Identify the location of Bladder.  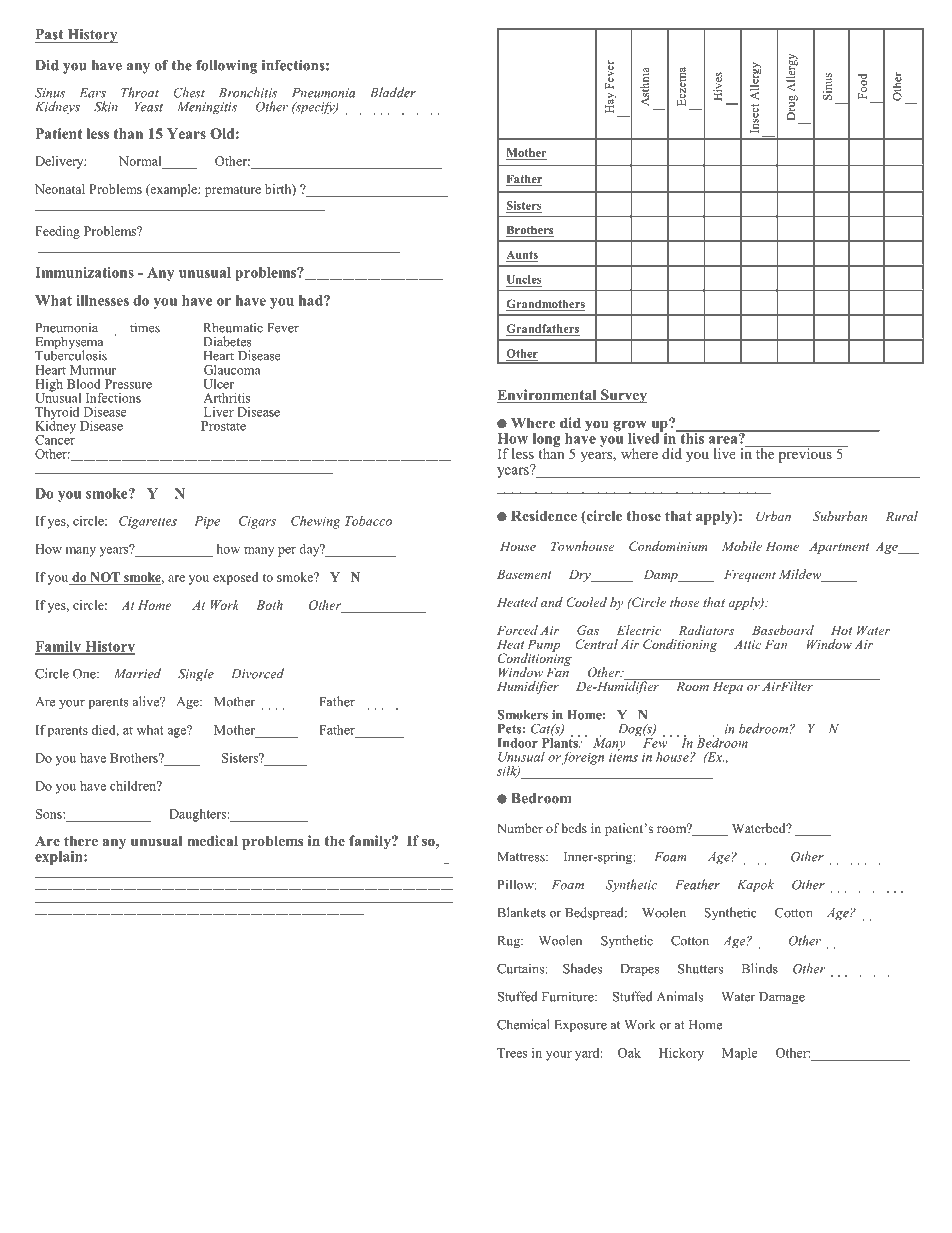
(393, 92).
